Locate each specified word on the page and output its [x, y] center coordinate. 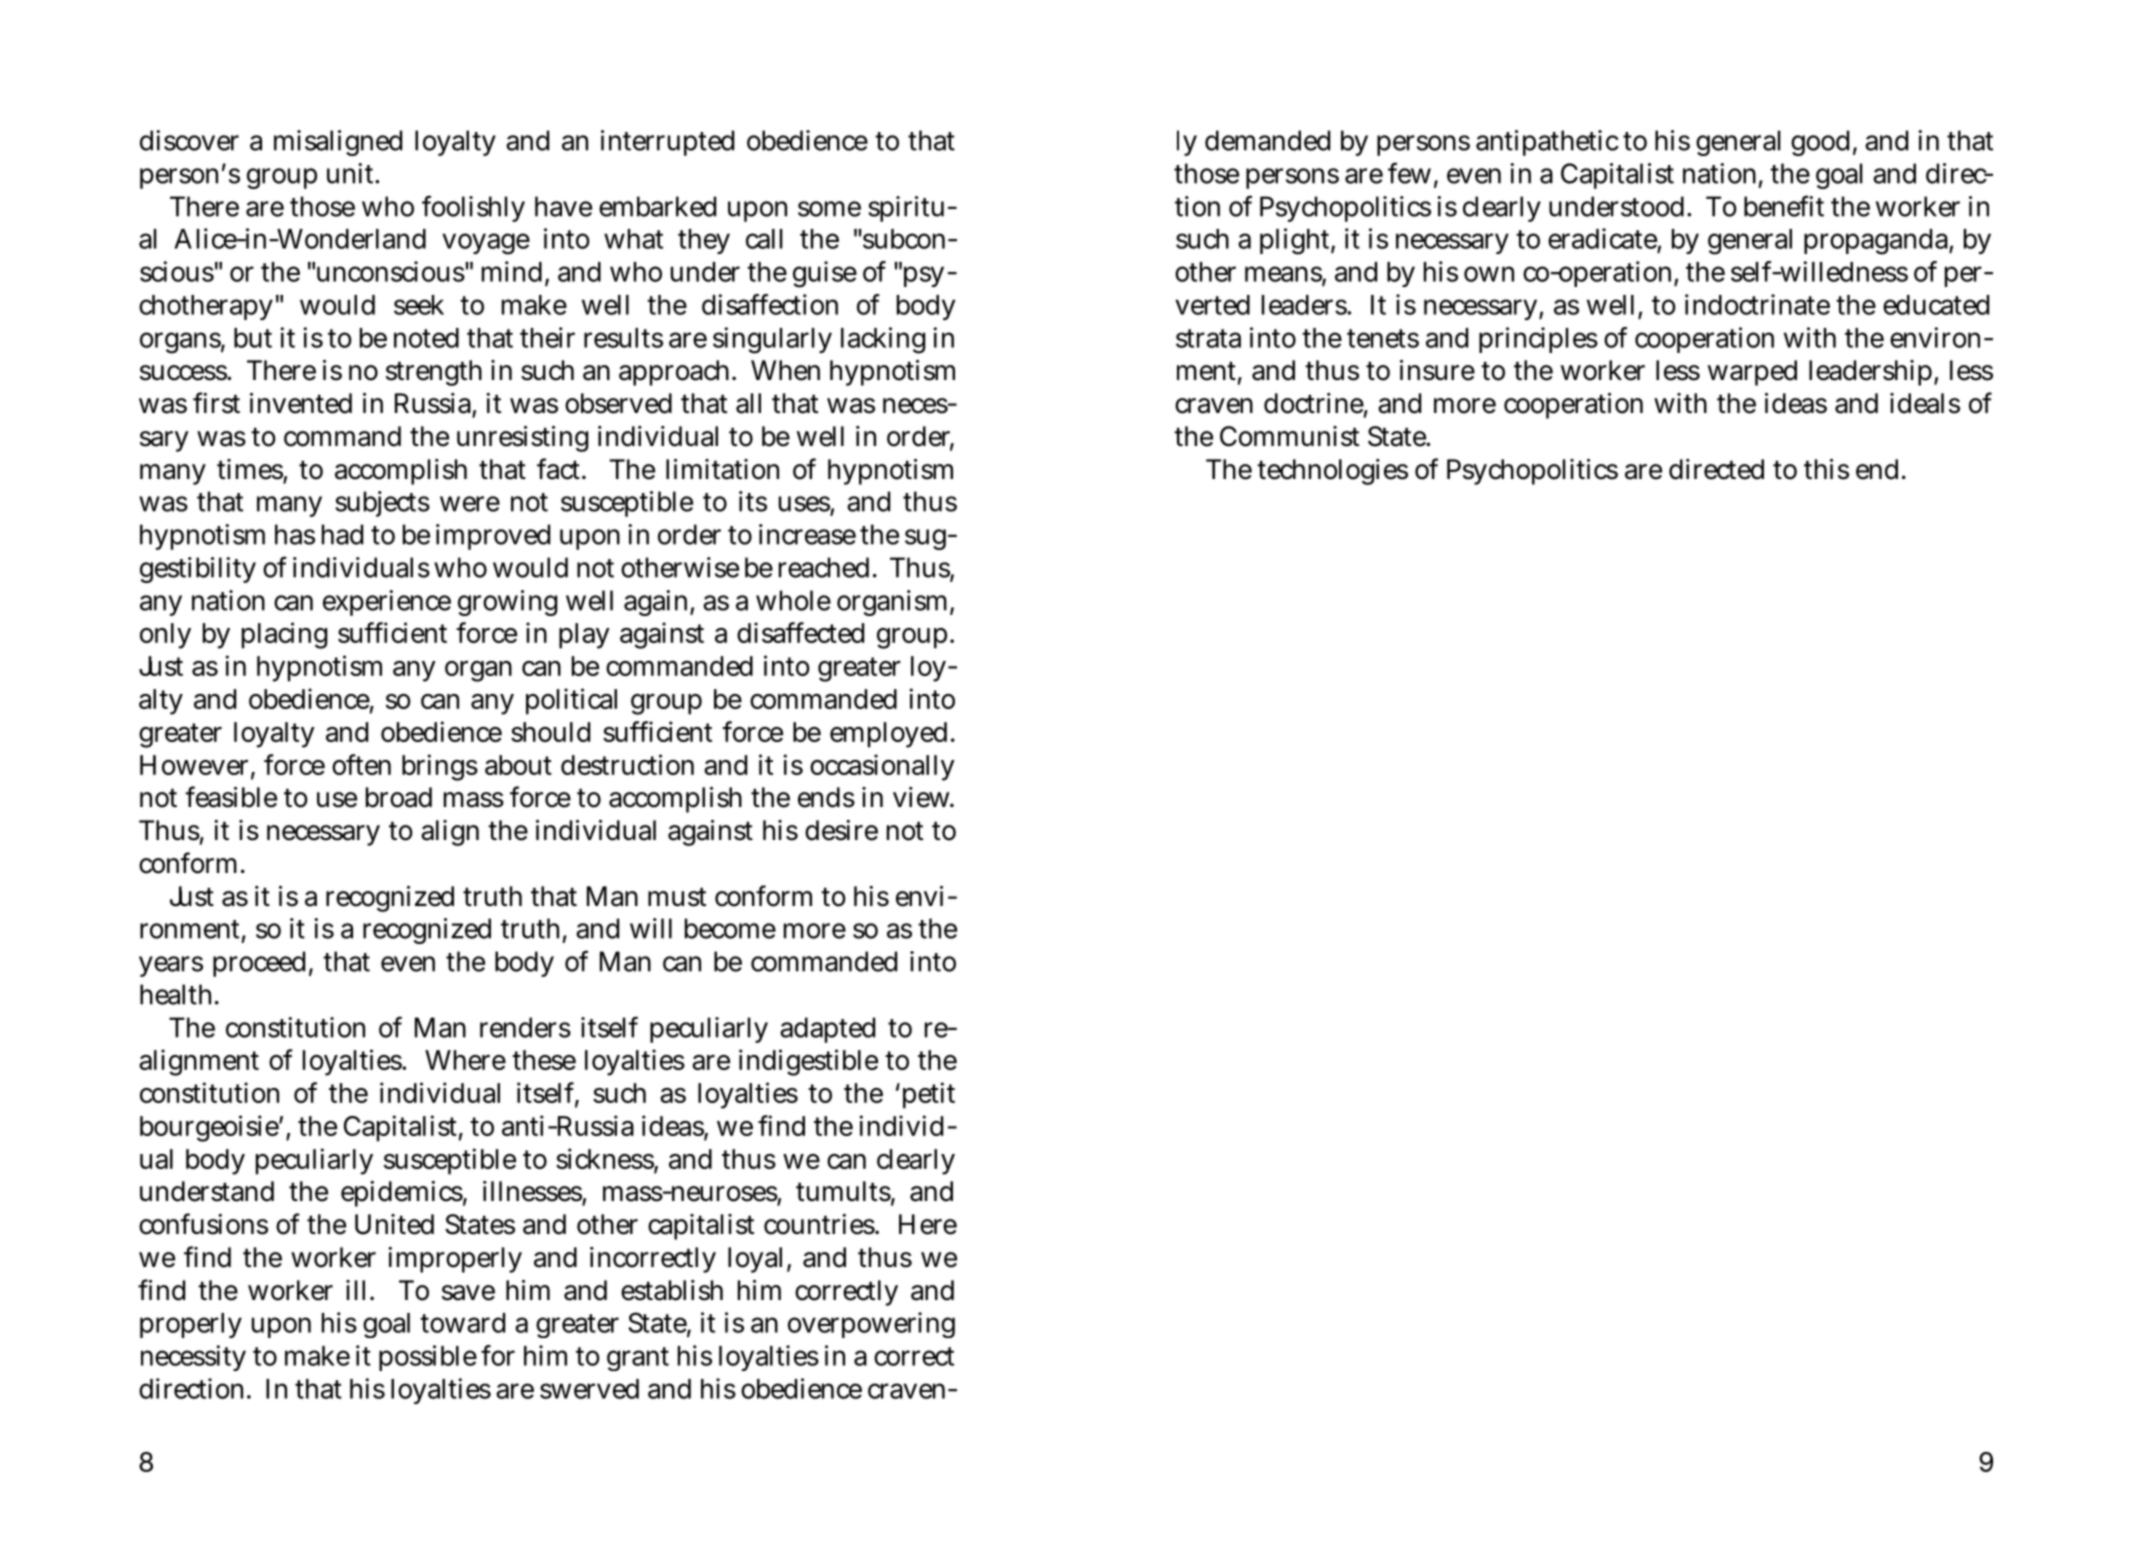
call [764, 239]
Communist [1289, 436]
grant [638, 1359]
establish [672, 1290]
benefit [1784, 206]
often [361, 764]
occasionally [882, 767]
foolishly [473, 208]
